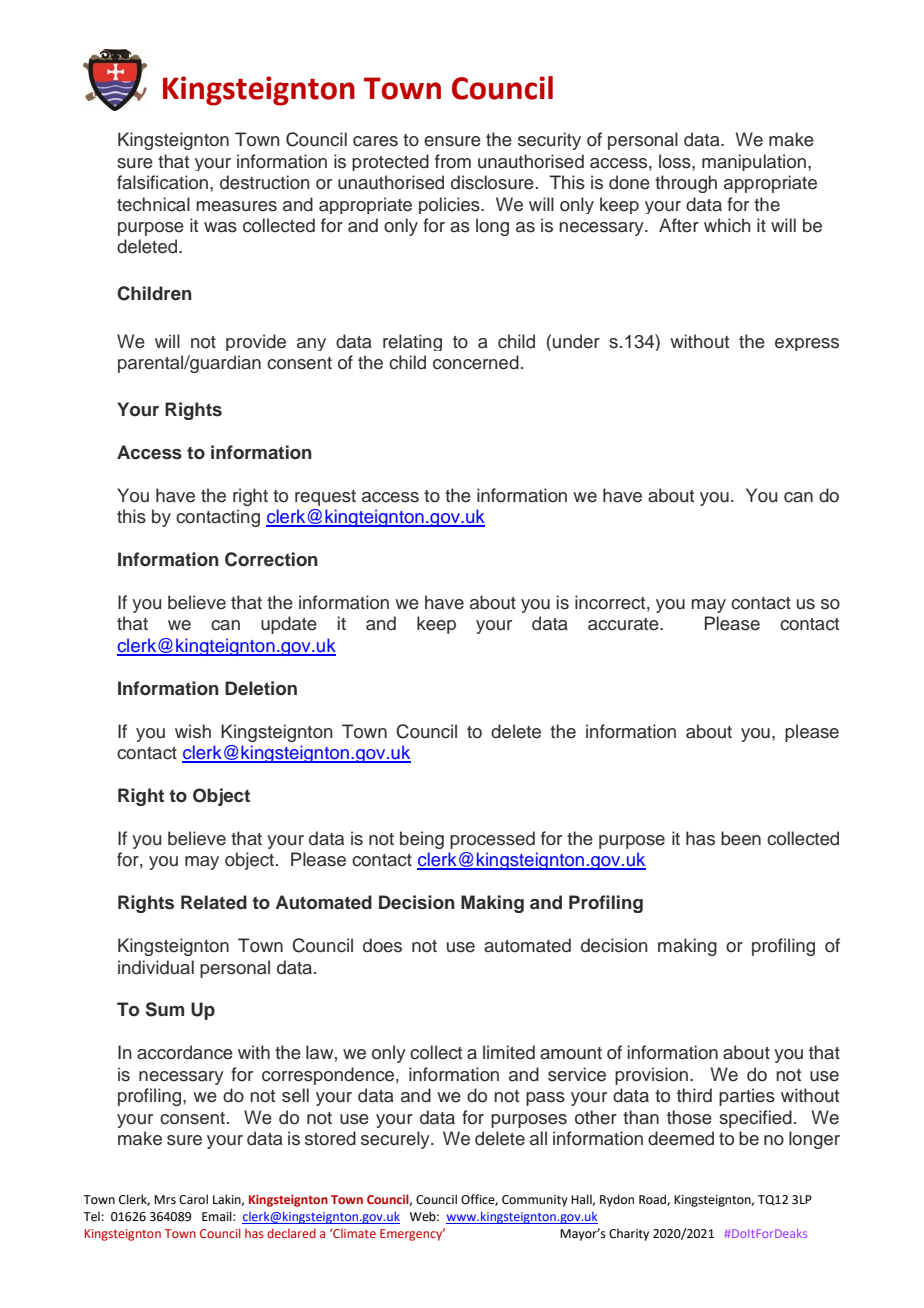  Describe the element at coordinates (164, 182) in the document. I see `falsification` at that location.
